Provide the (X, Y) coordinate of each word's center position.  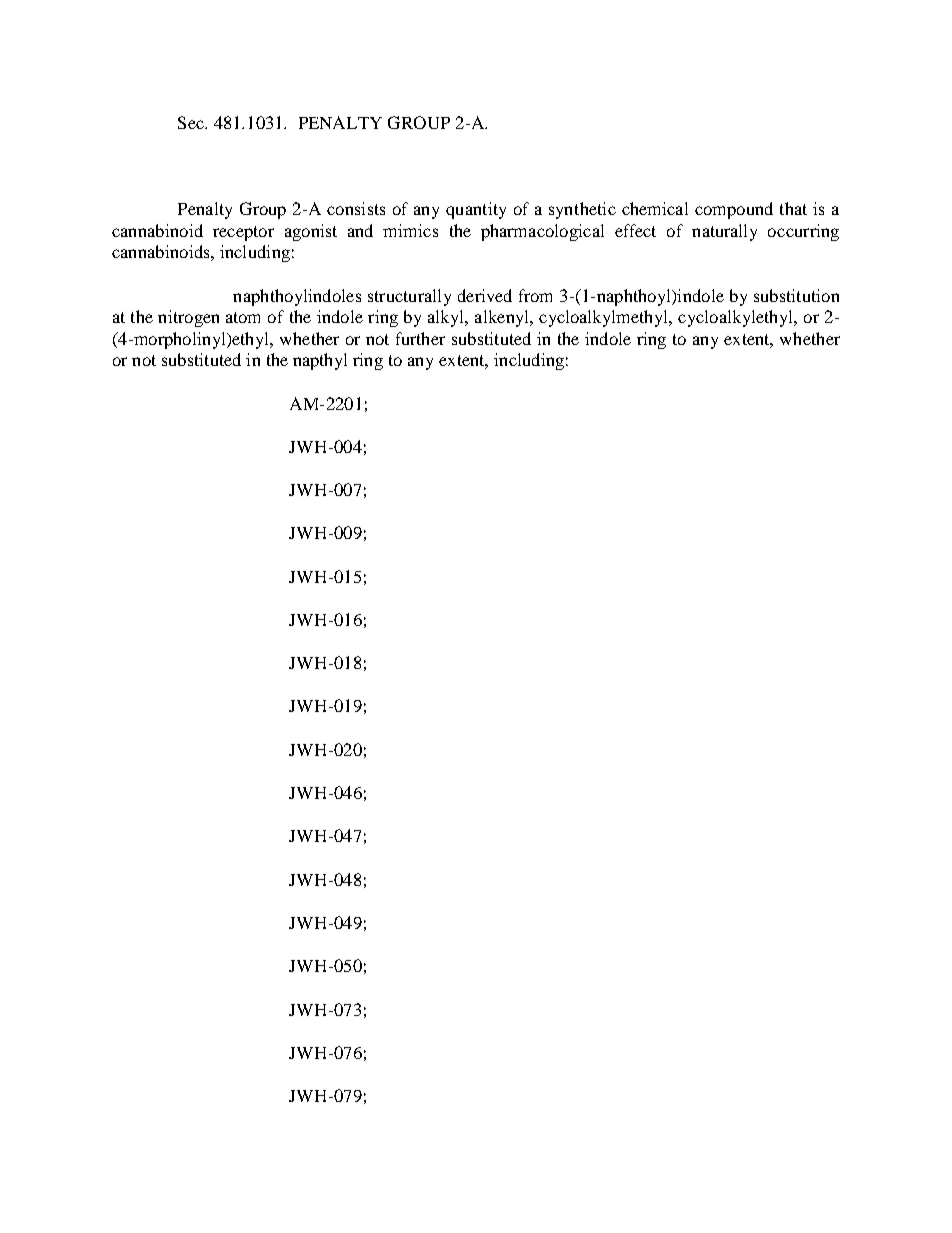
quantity (476, 210)
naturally (724, 232)
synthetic (582, 210)
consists (356, 208)
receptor (243, 233)
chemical (655, 208)
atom (243, 317)
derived (485, 295)
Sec (192, 122)
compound (734, 210)
